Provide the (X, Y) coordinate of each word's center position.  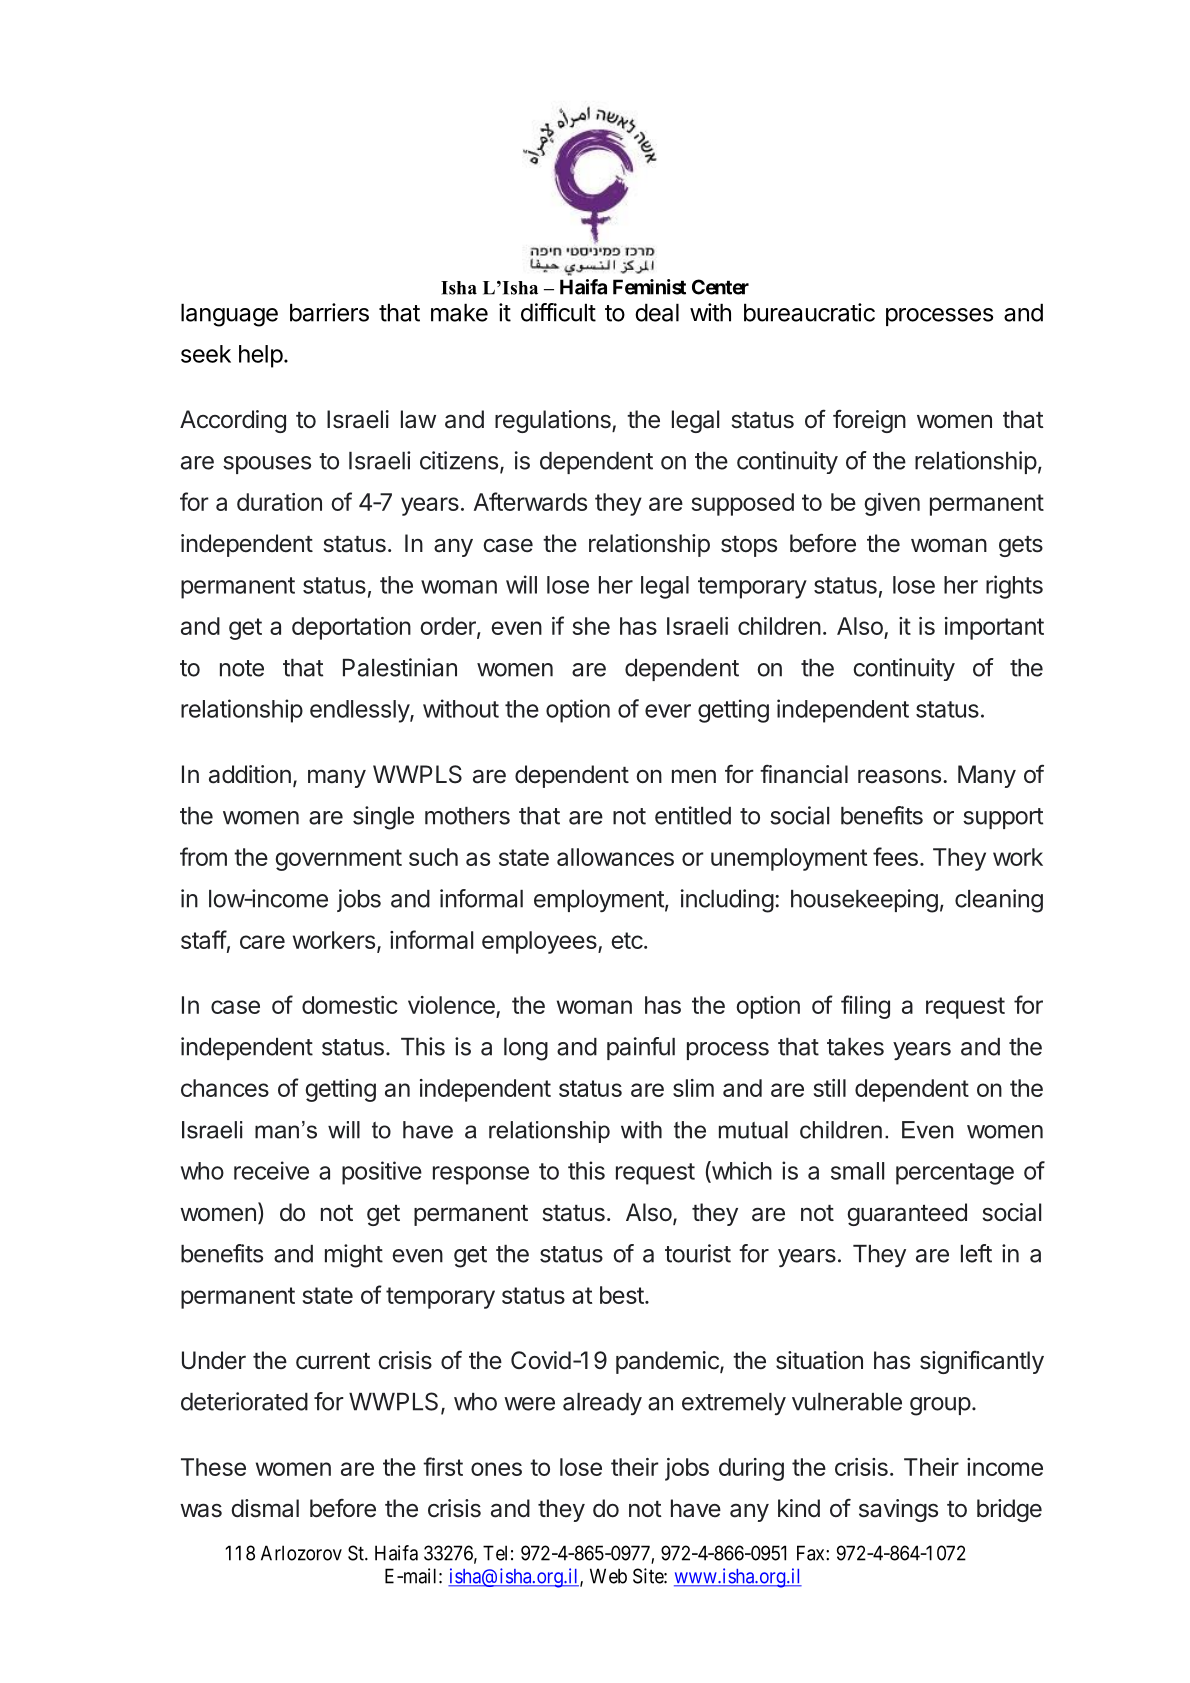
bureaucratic (809, 312)
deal (657, 312)
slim (693, 1088)
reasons (899, 776)
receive (271, 1170)
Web (608, 1576)
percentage (955, 1174)
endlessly (360, 711)
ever (668, 711)
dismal (265, 1508)
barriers (329, 312)
